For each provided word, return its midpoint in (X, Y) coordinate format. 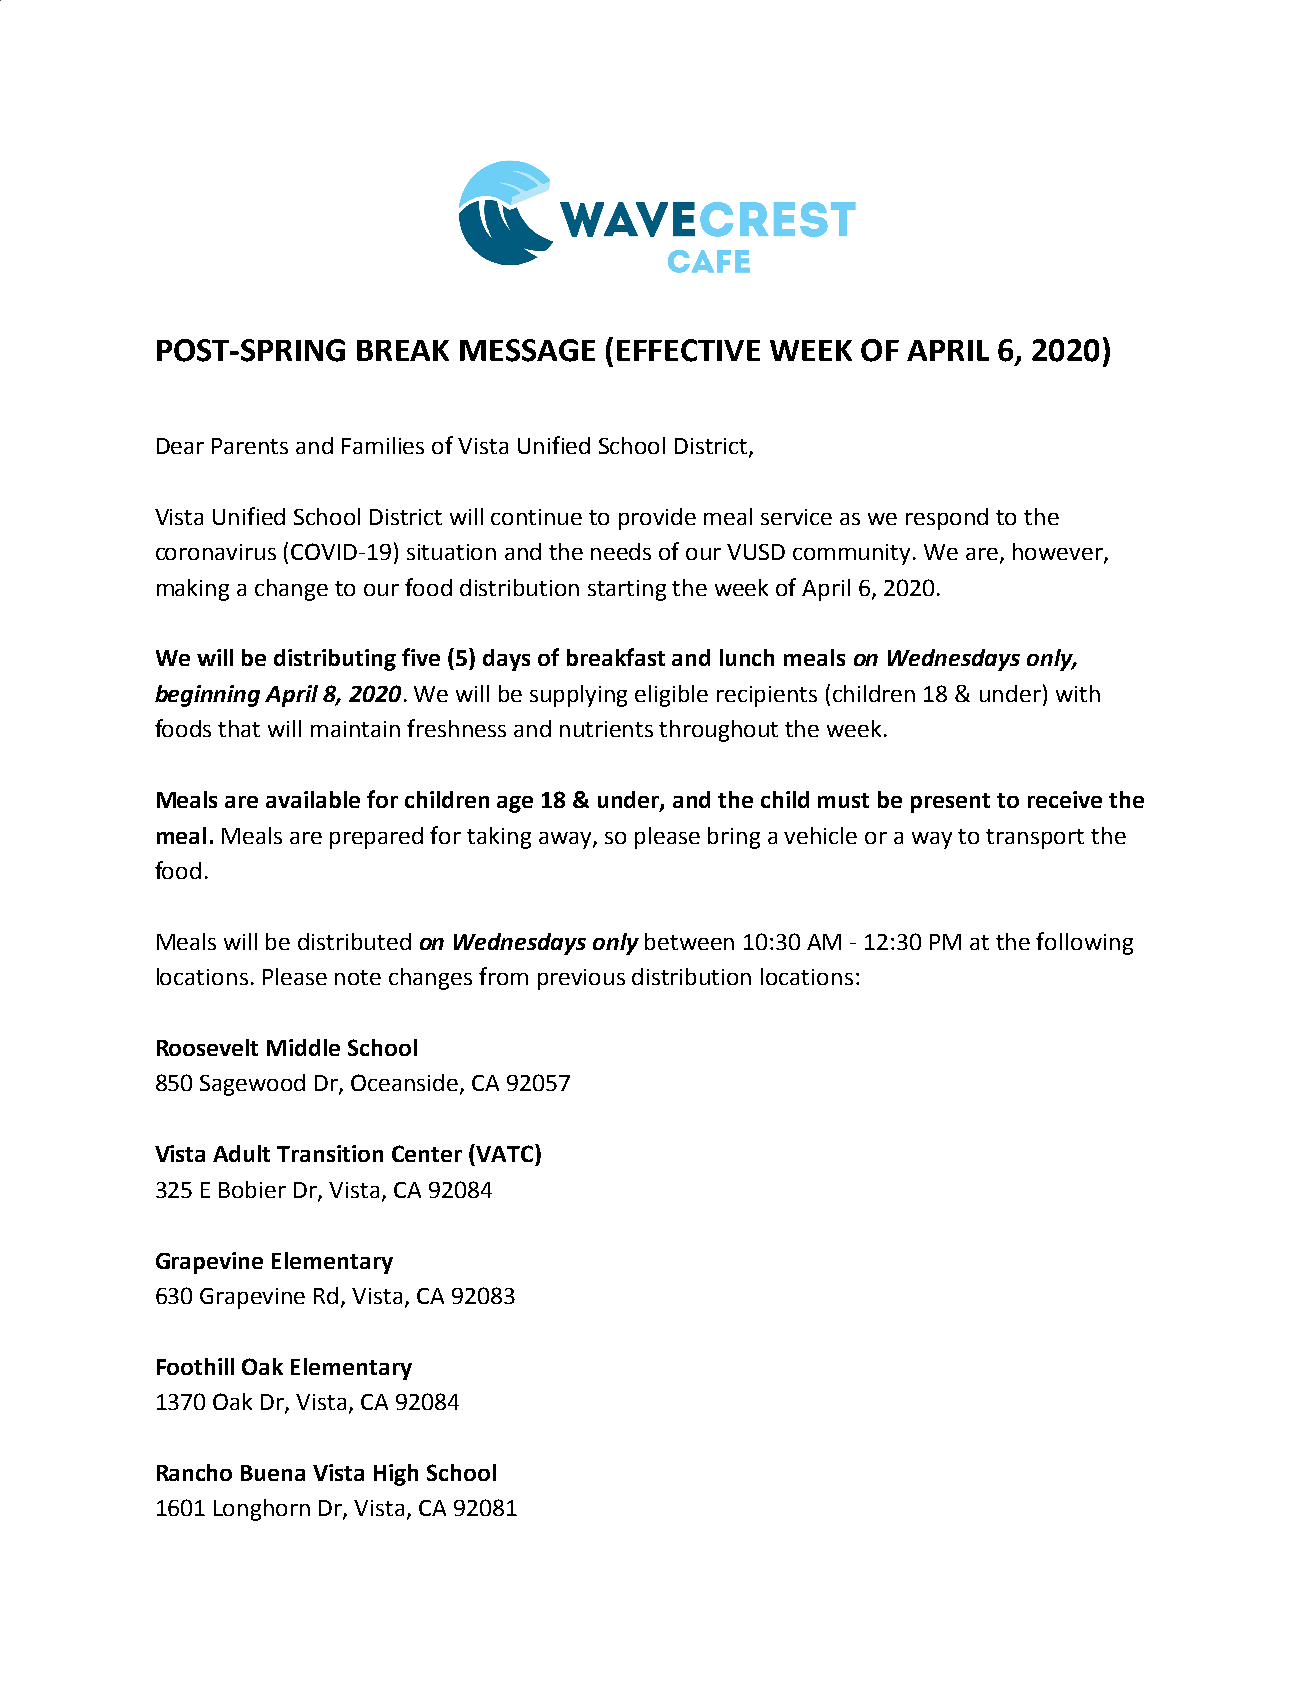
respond (947, 519)
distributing (335, 660)
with (1078, 693)
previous (581, 979)
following (1084, 943)
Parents (250, 446)
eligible (671, 696)
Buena (273, 1473)
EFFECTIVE (688, 350)
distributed (354, 941)
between (689, 941)
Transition (330, 1153)
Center (427, 1153)
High (396, 1475)
